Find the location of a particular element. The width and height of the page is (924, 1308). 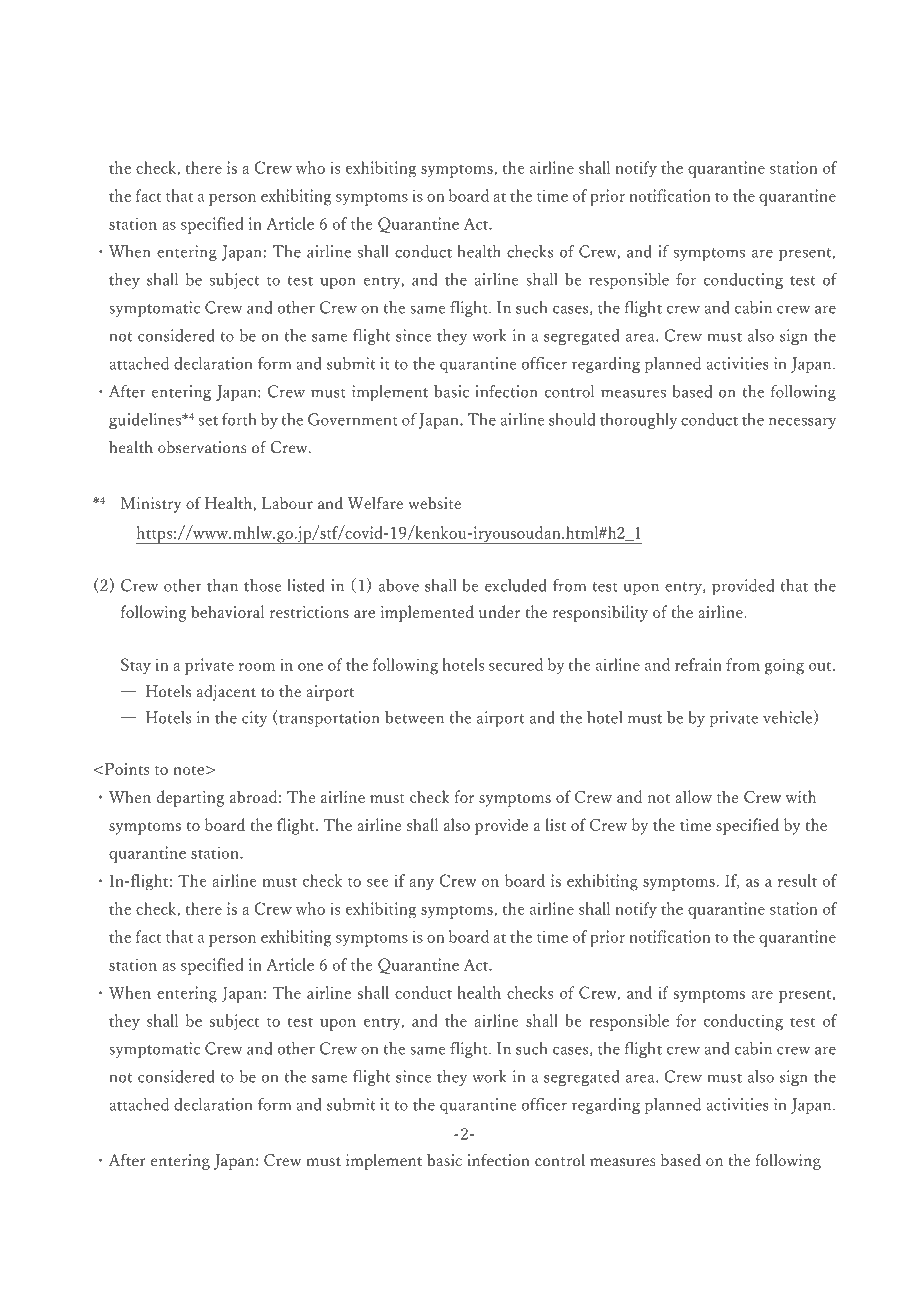

website is located at coordinates (434, 503).
